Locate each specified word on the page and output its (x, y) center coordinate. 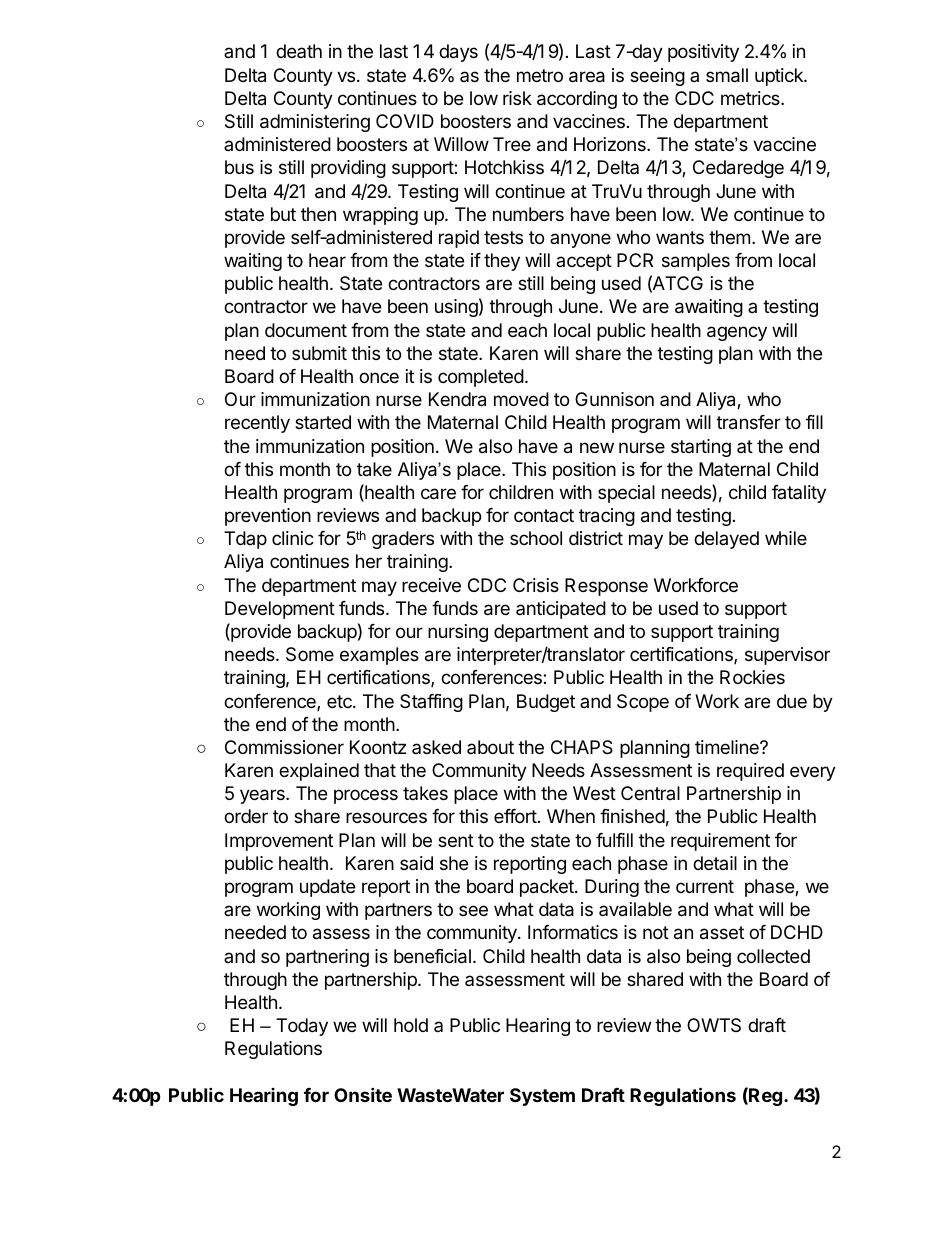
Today (302, 1027)
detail (715, 863)
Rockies (752, 677)
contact (544, 515)
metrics (751, 98)
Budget (546, 703)
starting (701, 448)
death (299, 51)
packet (548, 888)
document (306, 330)
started (323, 422)
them (729, 237)
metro (540, 75)
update (327, 888)
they (502, 262)
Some (310, 654)
